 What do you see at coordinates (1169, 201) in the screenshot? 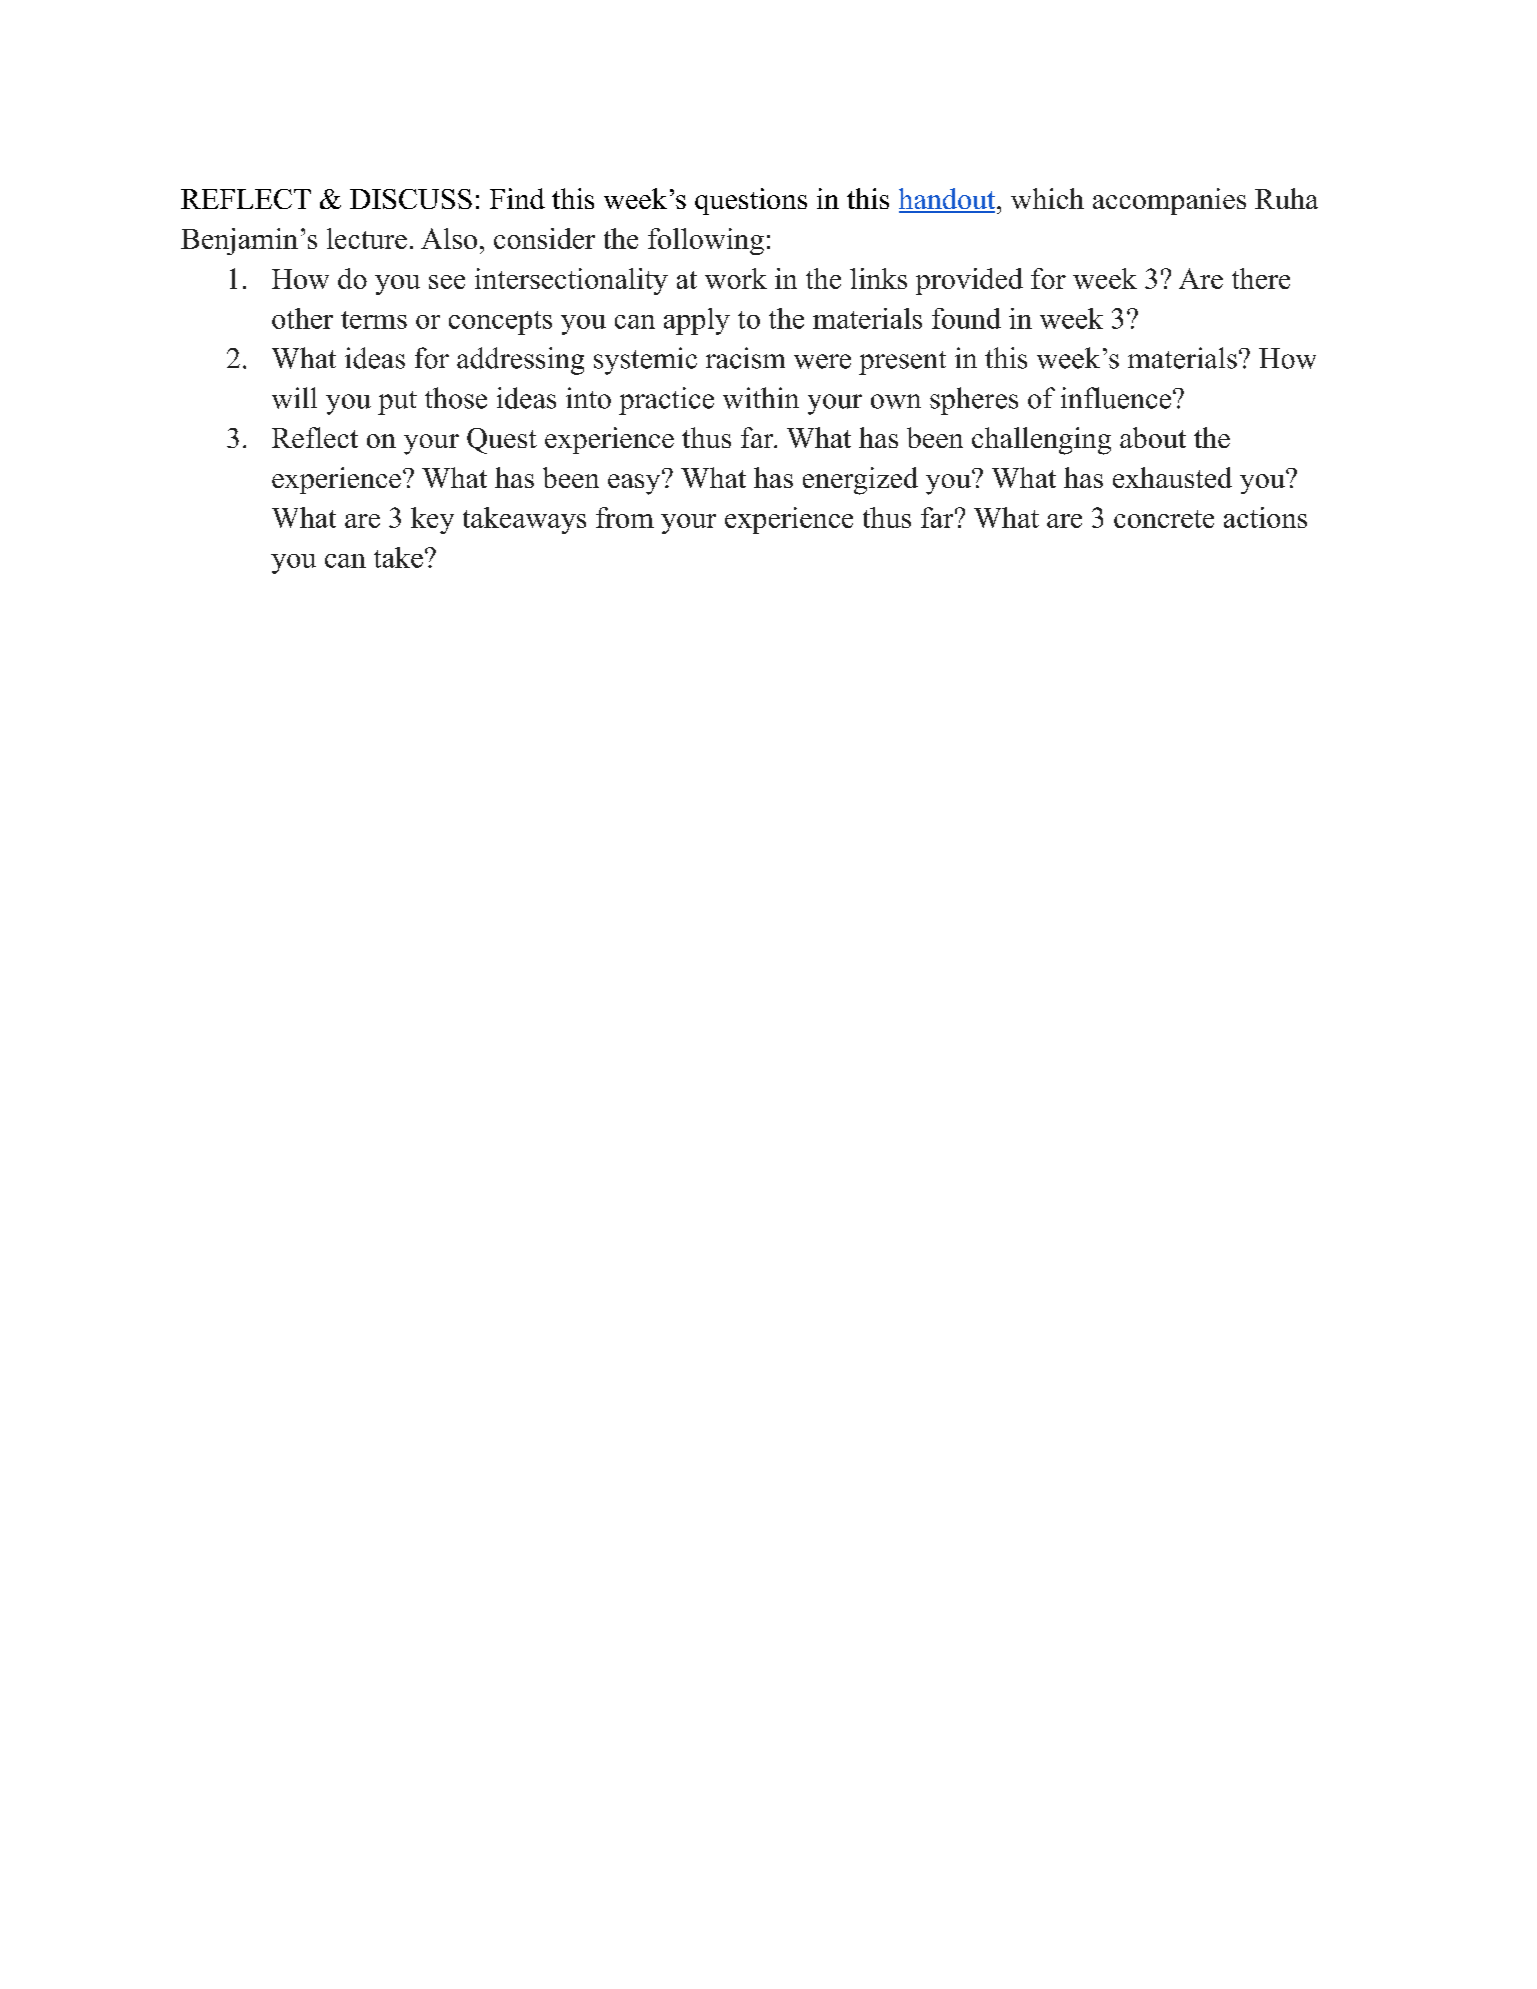
I see `accompanies` at bounding box center [1169, 201].
